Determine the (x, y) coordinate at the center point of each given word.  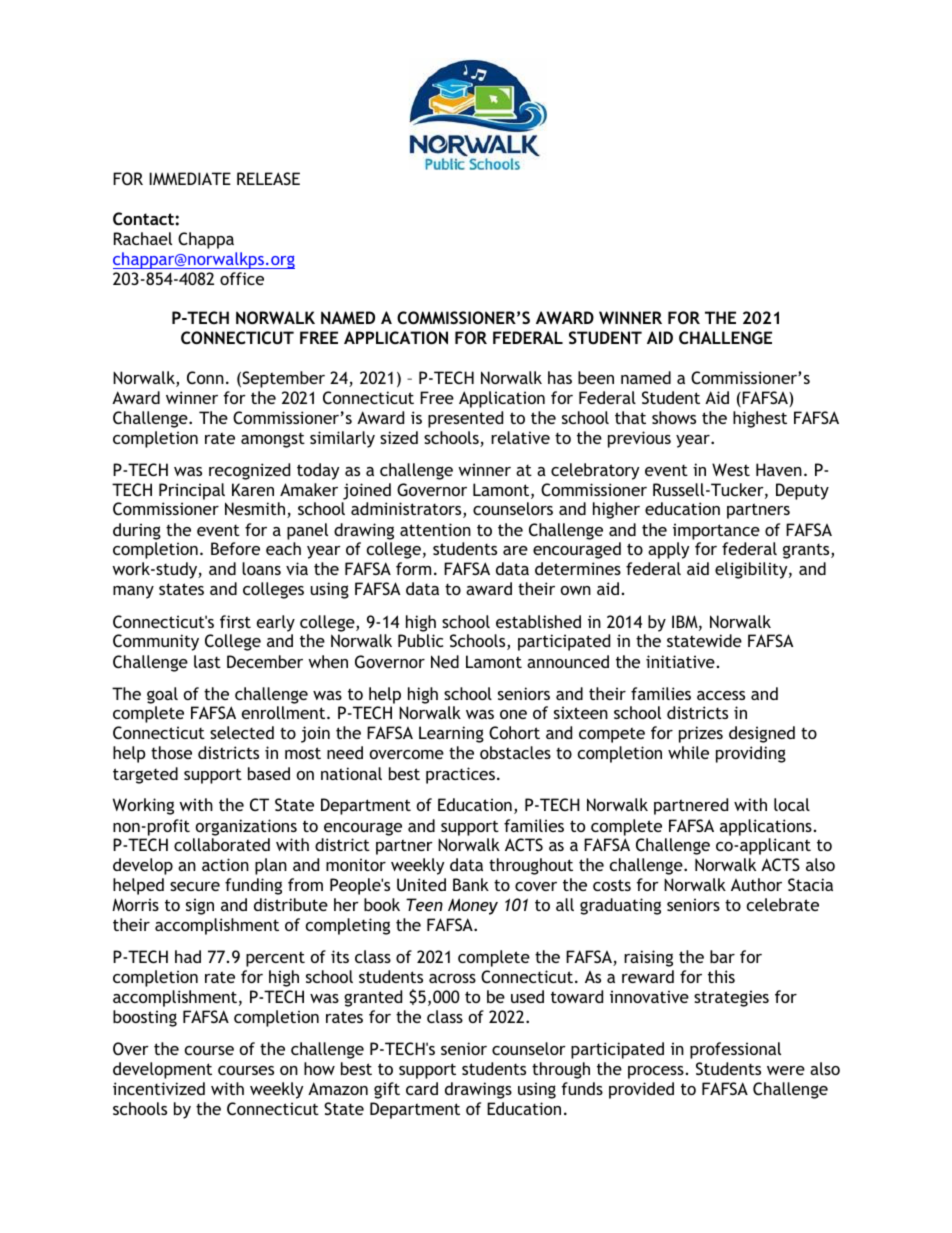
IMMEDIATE (190, 178)
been (596, 377)
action (225, 864)
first (235, 621)
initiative (680, 661)
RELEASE (268, 178)
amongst (273, 440)
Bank (471, 884)
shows (674, 417)
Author (756, 884)
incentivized (159, 1088)
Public (420, 640)
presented (465, 419)
